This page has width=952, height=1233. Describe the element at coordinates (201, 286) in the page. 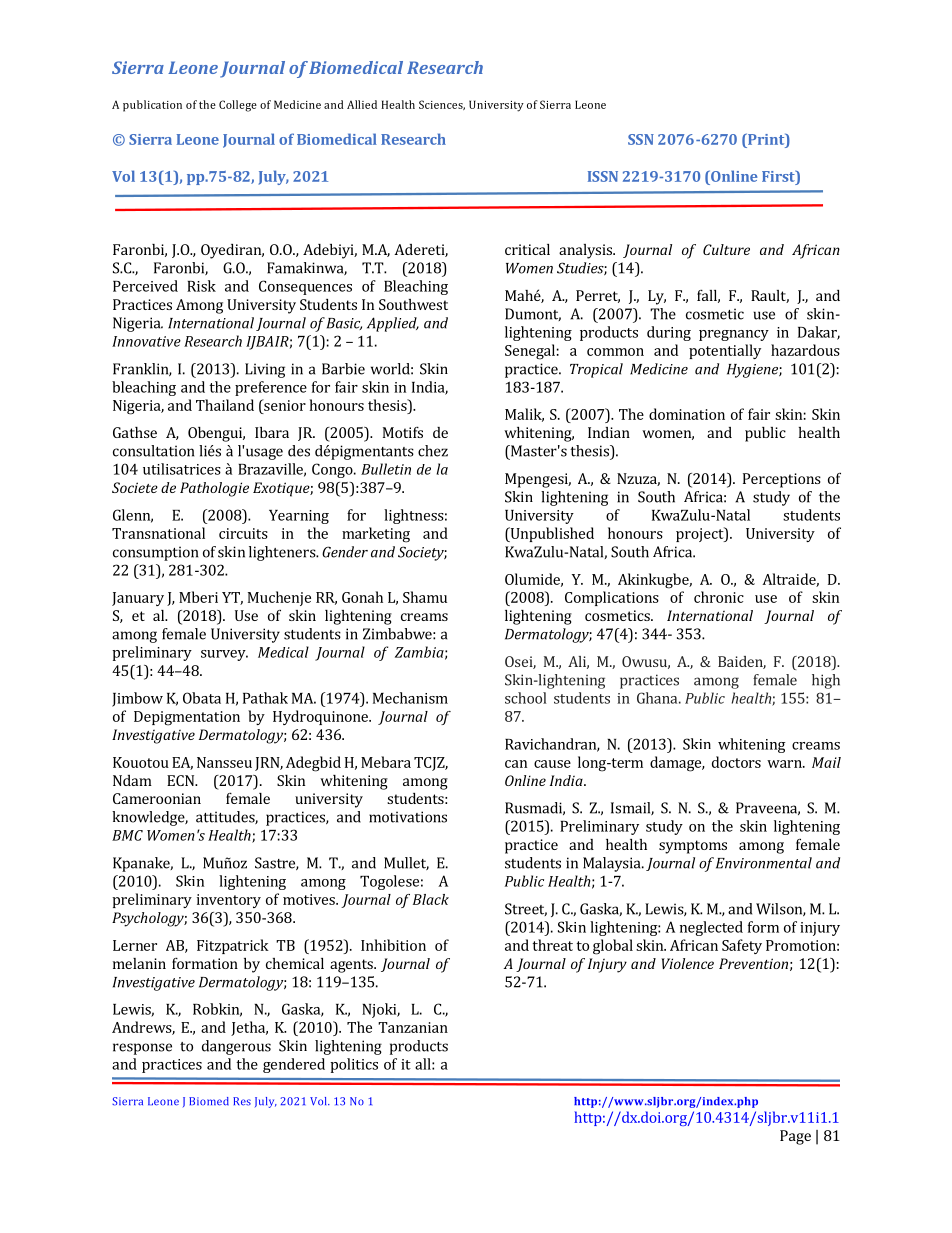

I see `Risk` at that location.
